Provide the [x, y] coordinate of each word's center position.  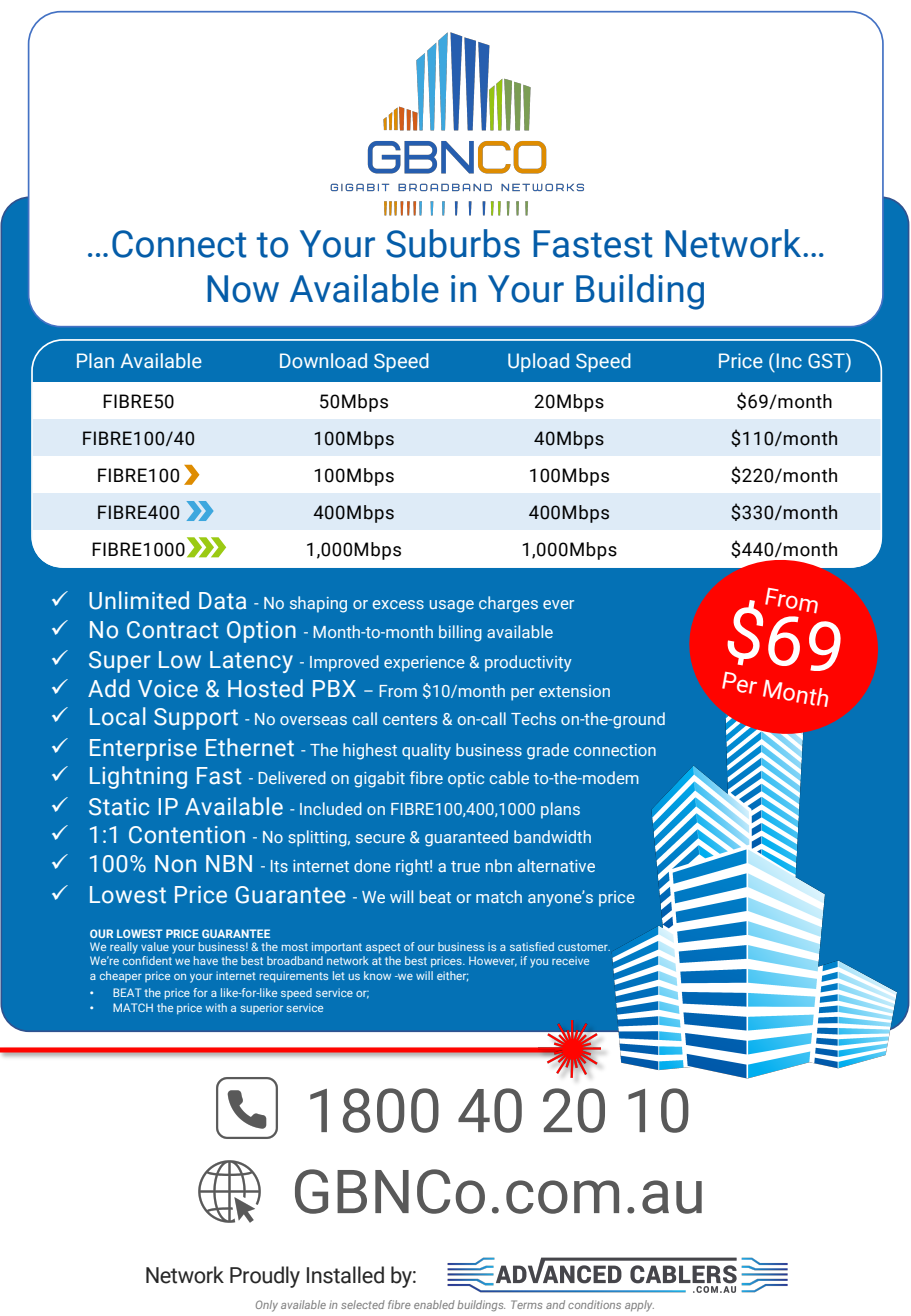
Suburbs [453, 243]
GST [827, 362]
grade [548, 751]
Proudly [265, 1277]
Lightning [138, 777]
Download [323, 361]
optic [466, 780]
